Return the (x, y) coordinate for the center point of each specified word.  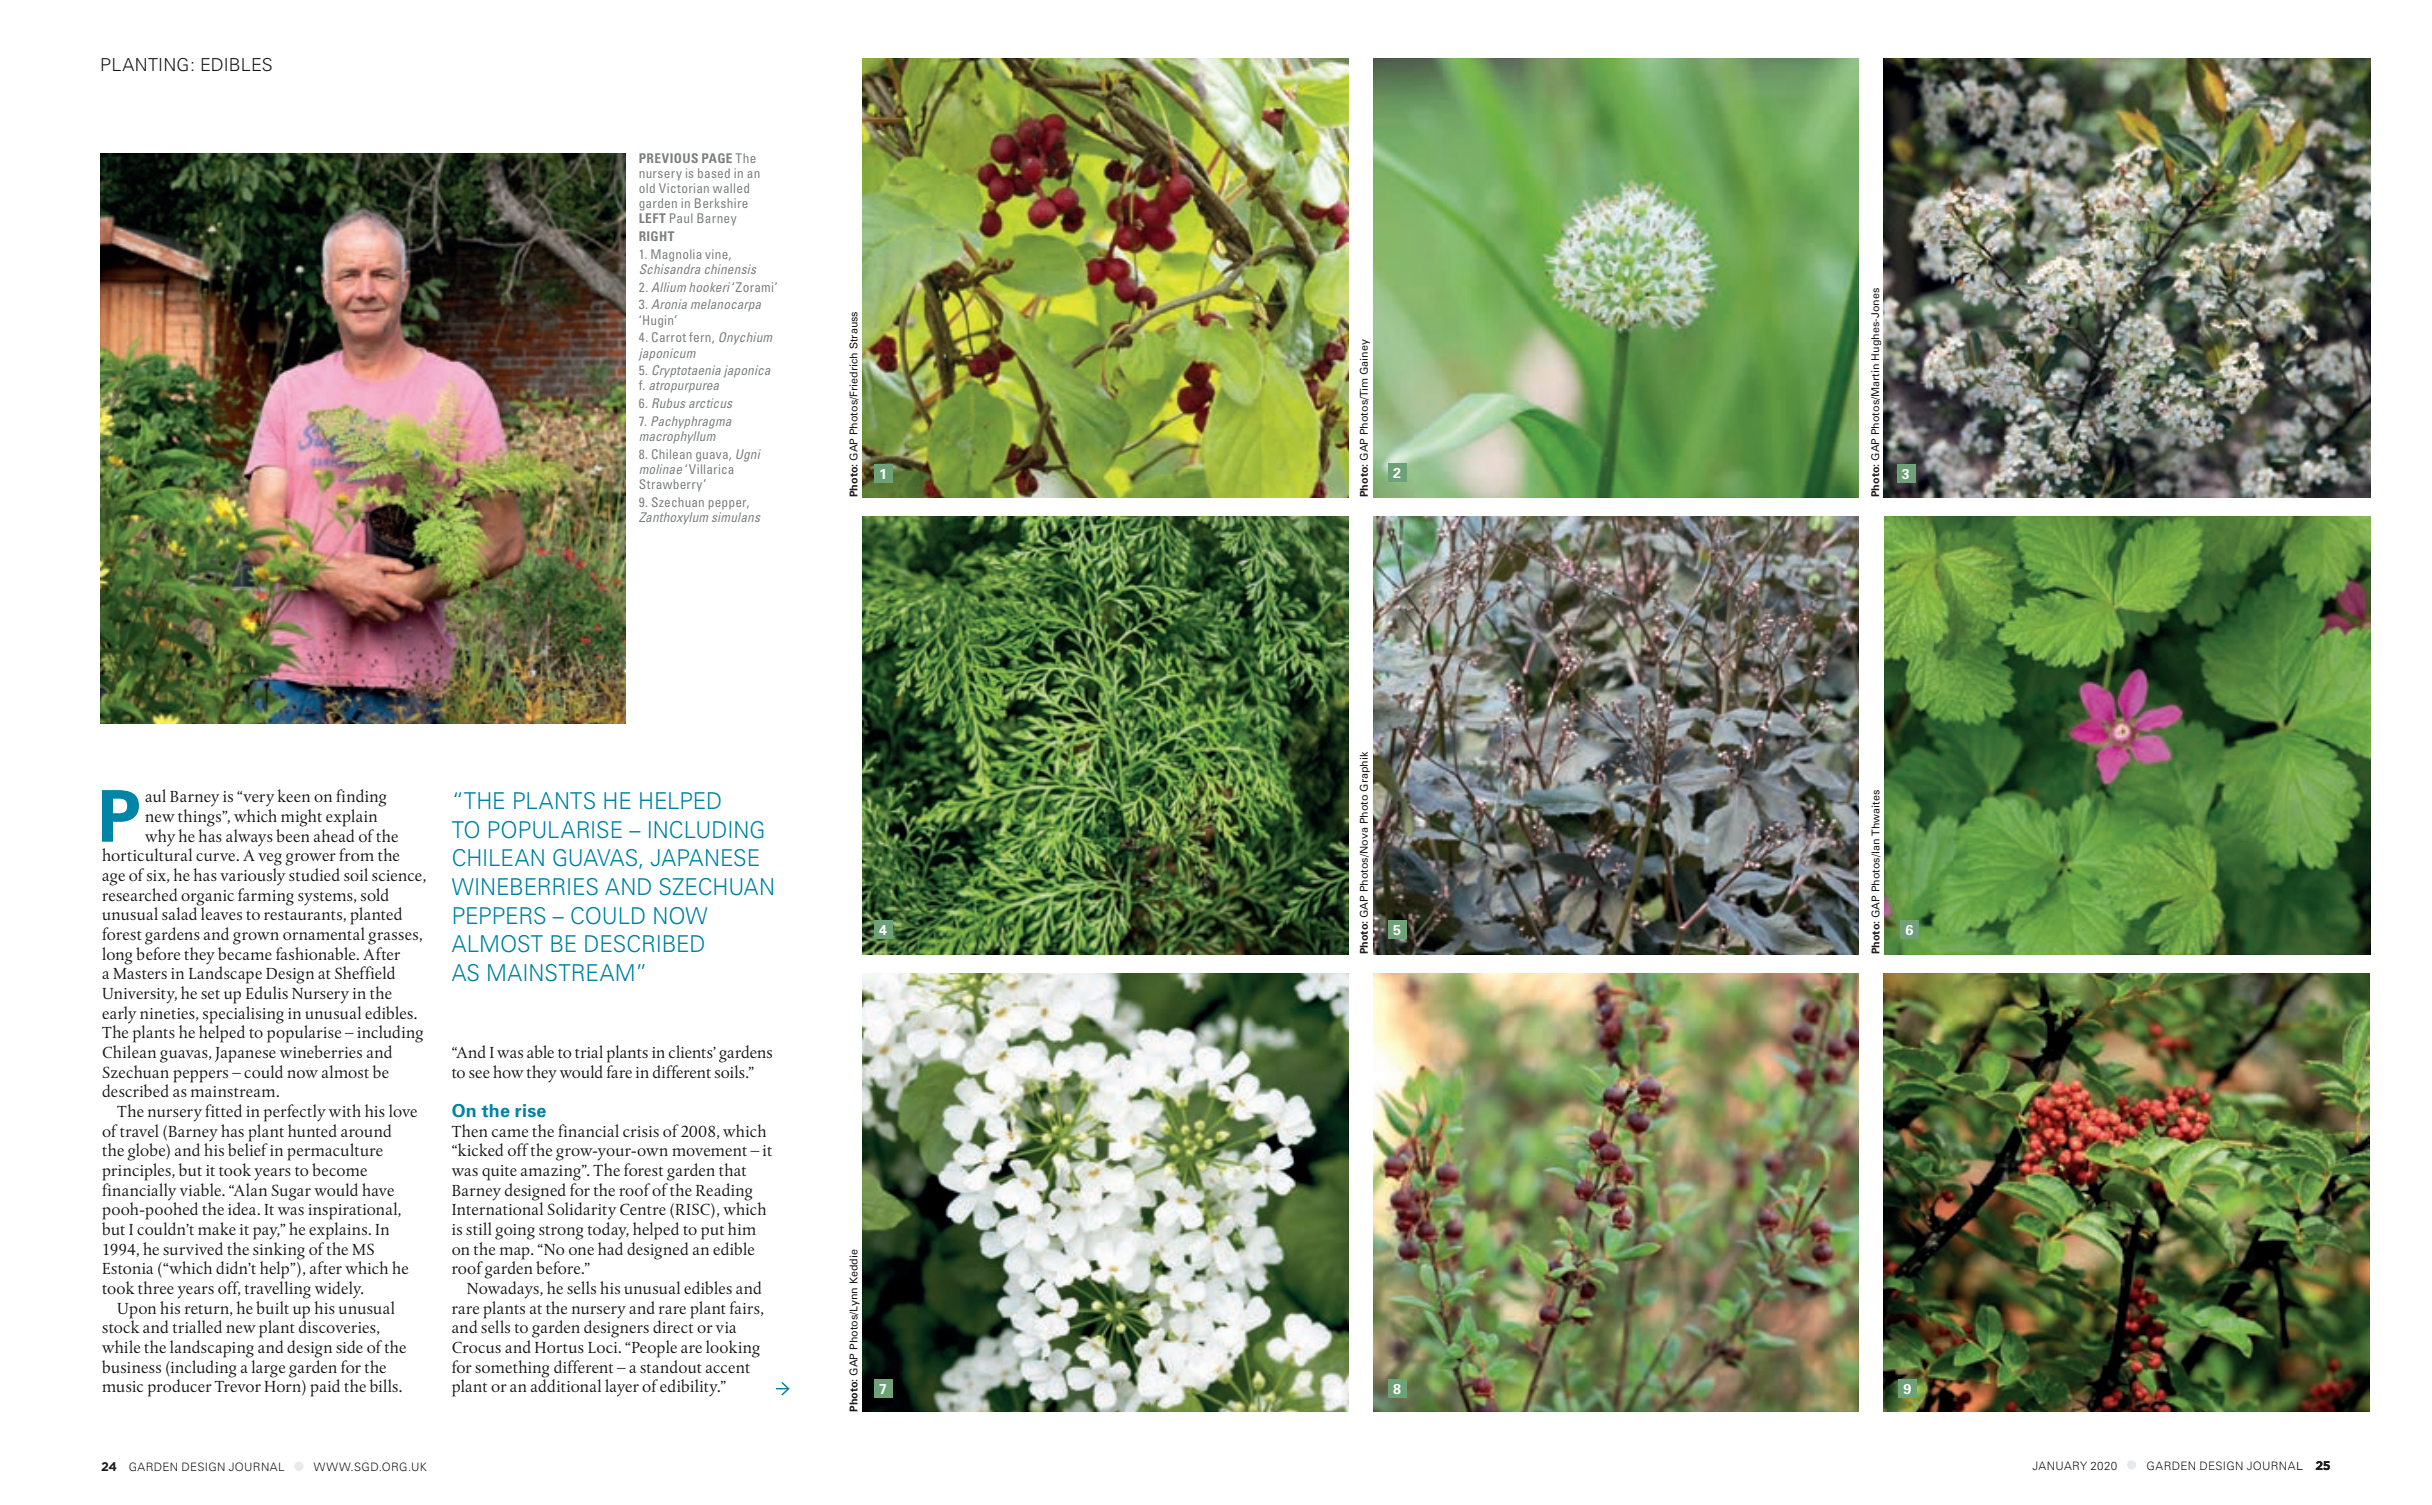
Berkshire (721, 203)
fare (619, 1071)
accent (727, 1368)
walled (731, 188)
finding (361, 798)
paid (325, 1388)
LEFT (652, 218)
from (356, 854)
